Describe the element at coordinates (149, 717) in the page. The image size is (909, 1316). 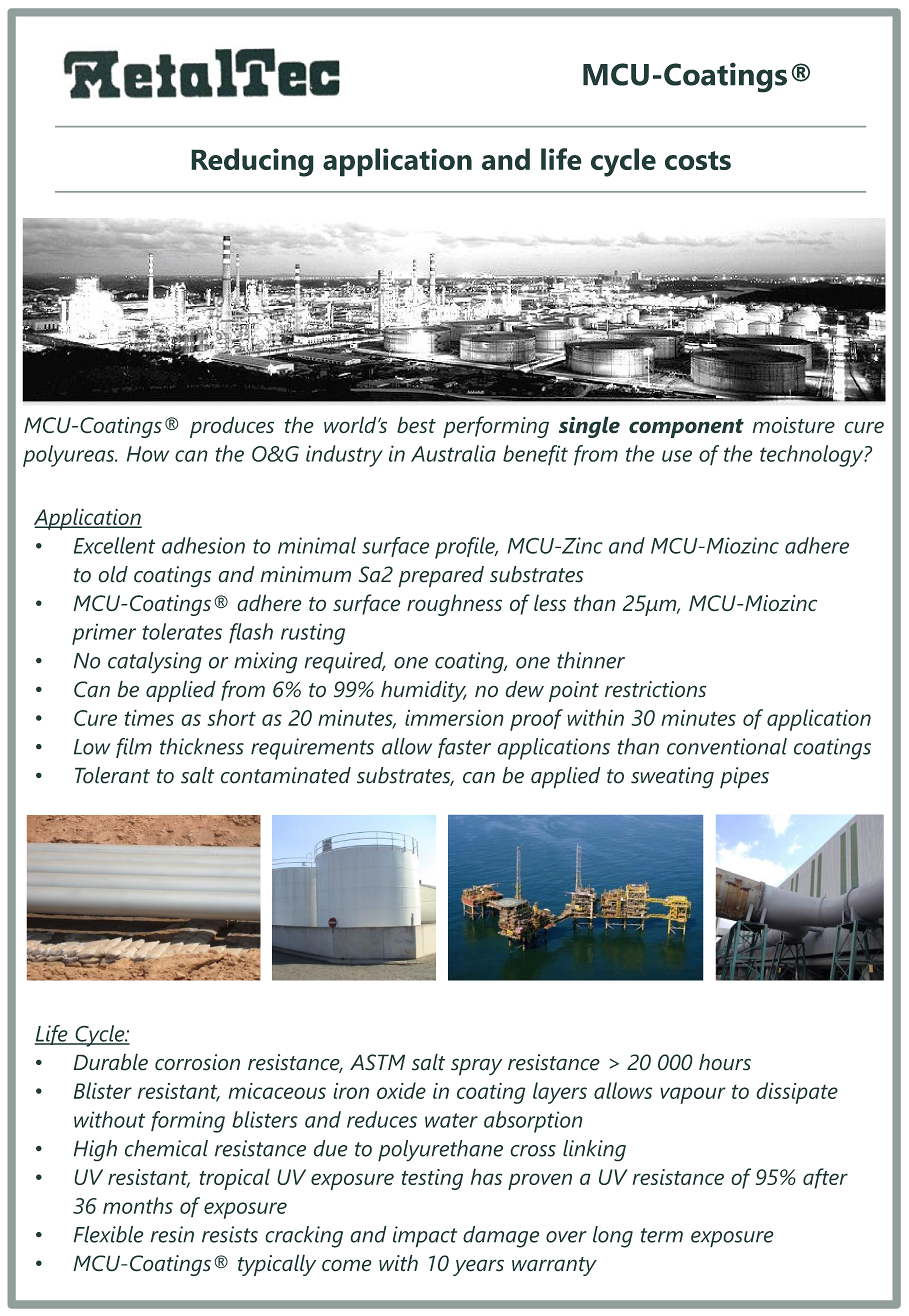
I see `times` at that location.
